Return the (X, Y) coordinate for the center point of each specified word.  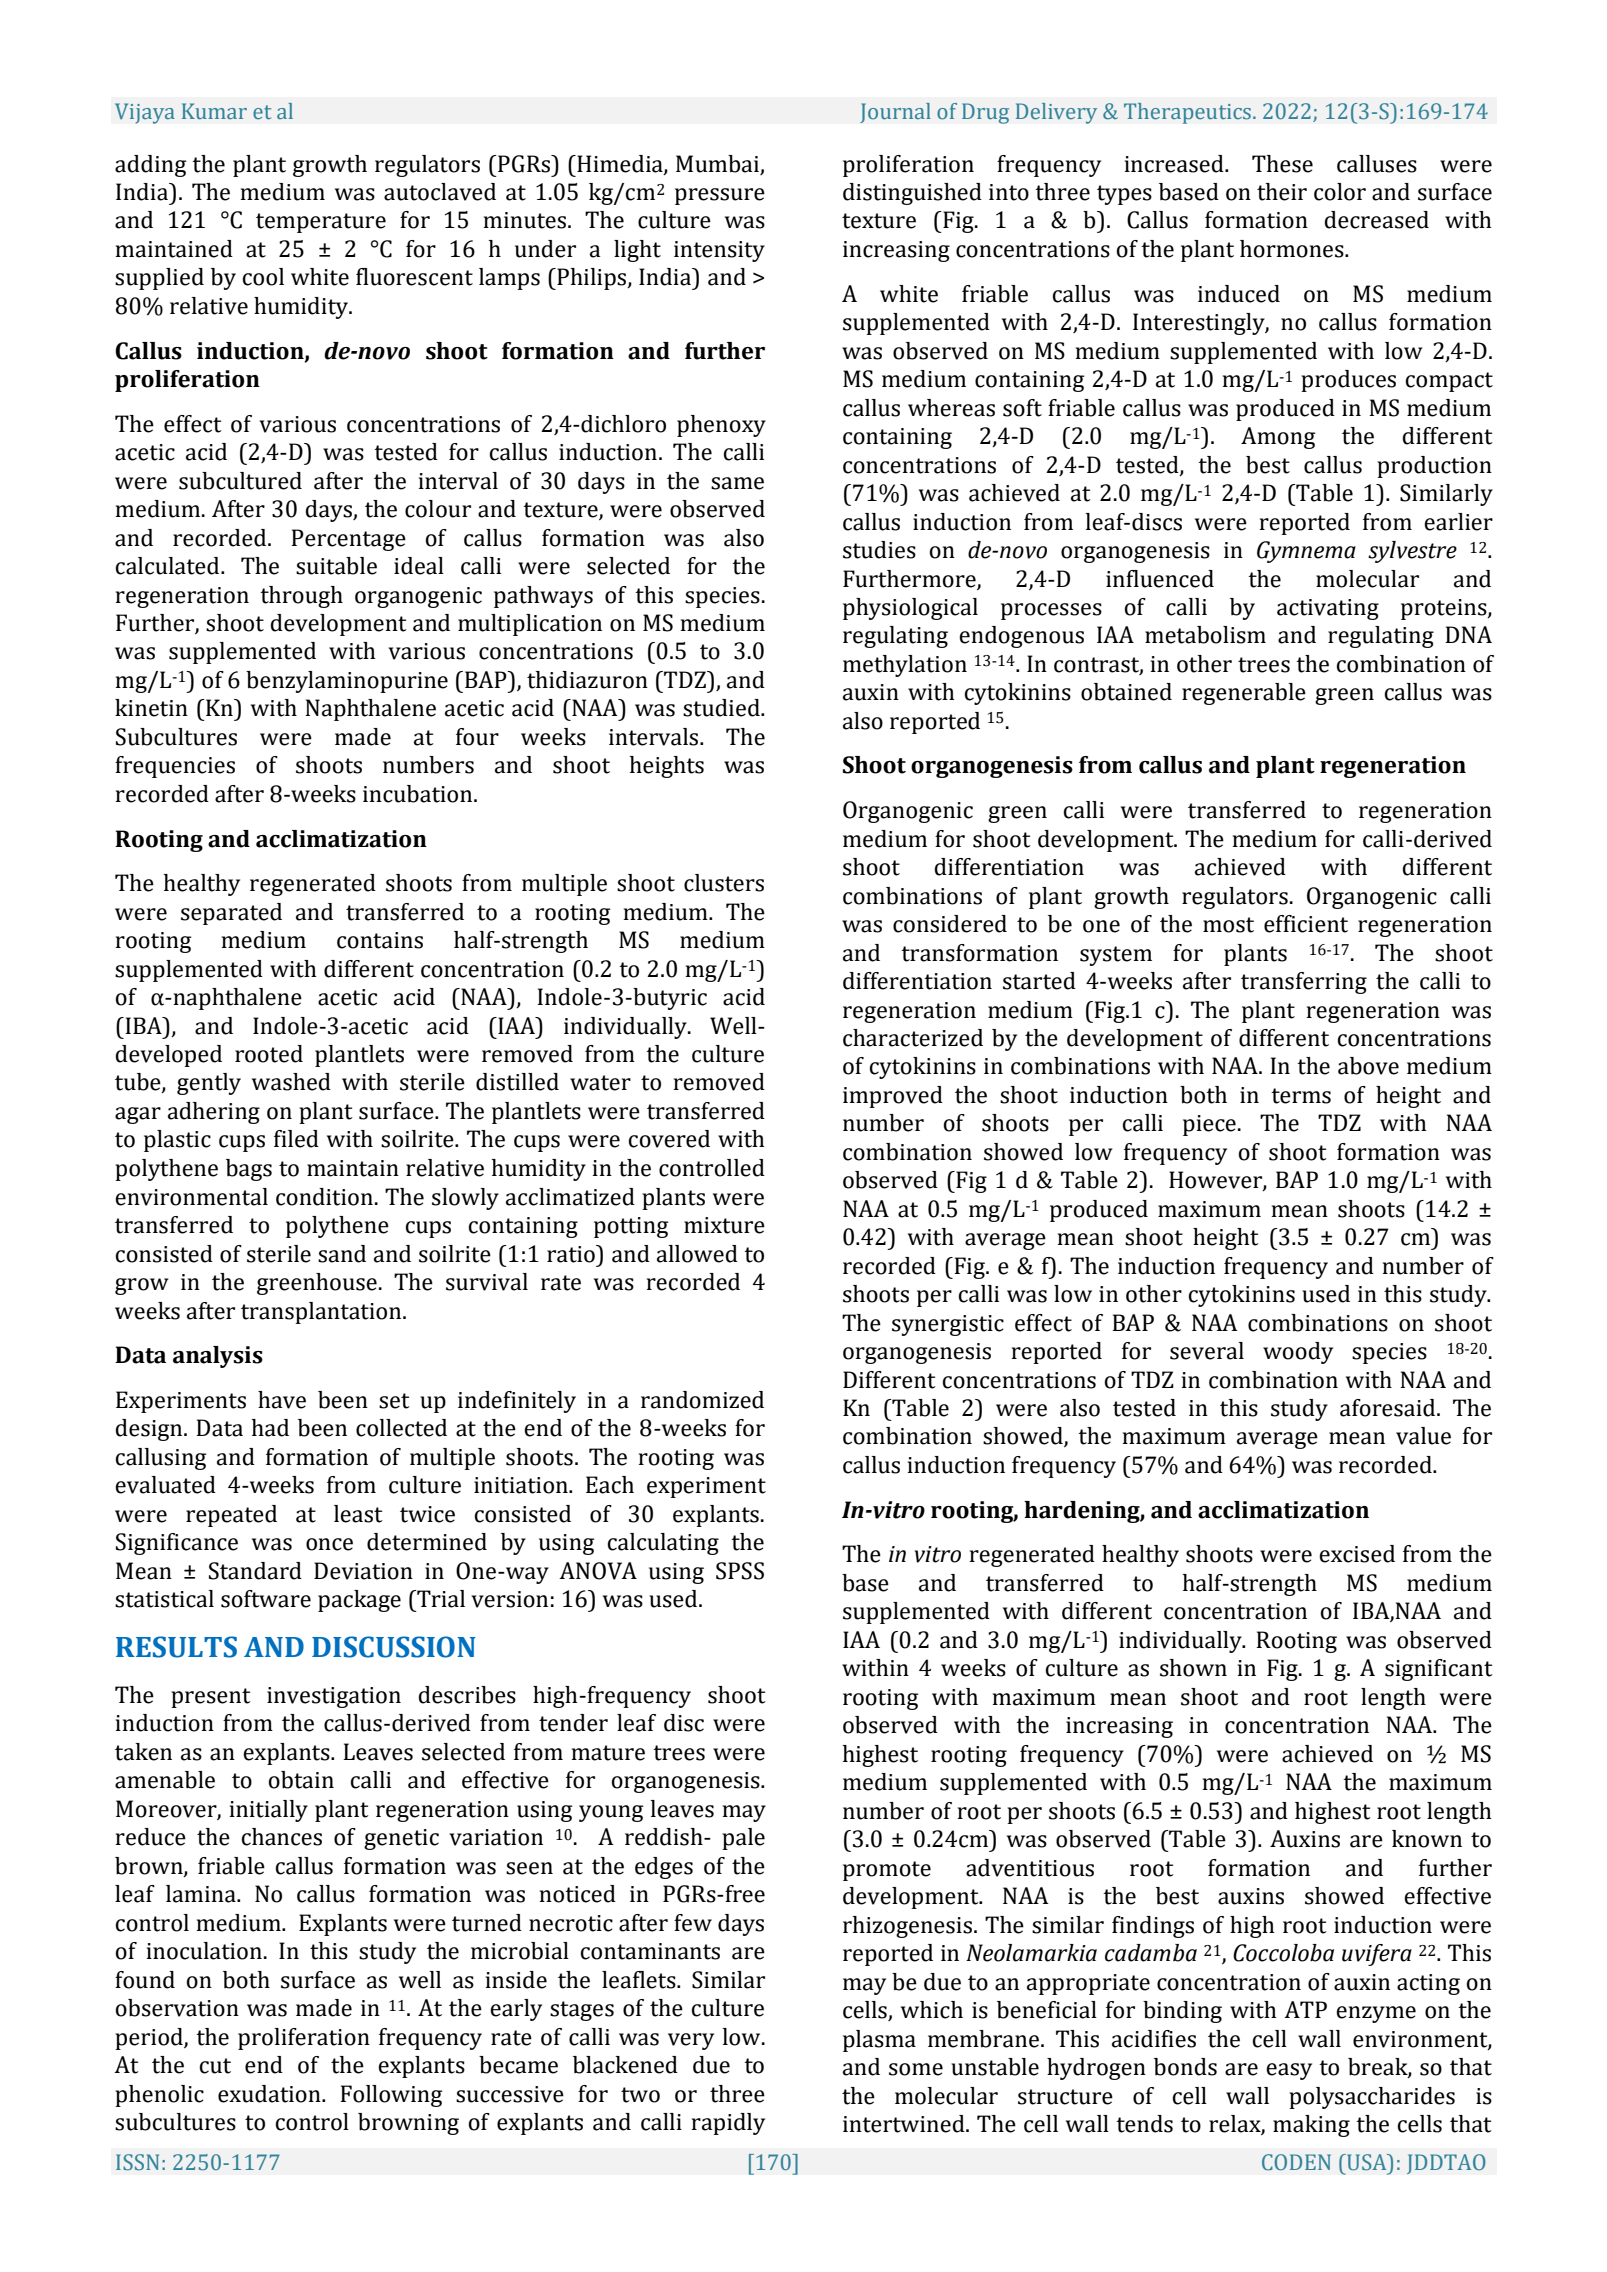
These (1282, 164)
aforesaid (1389, 1408)
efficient (1306, 924)
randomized (702, 1400)
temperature (321, 223)
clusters (724, 883)
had (270, 1428)
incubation (419, 794)
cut (215, 2066)
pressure (720, 196)
